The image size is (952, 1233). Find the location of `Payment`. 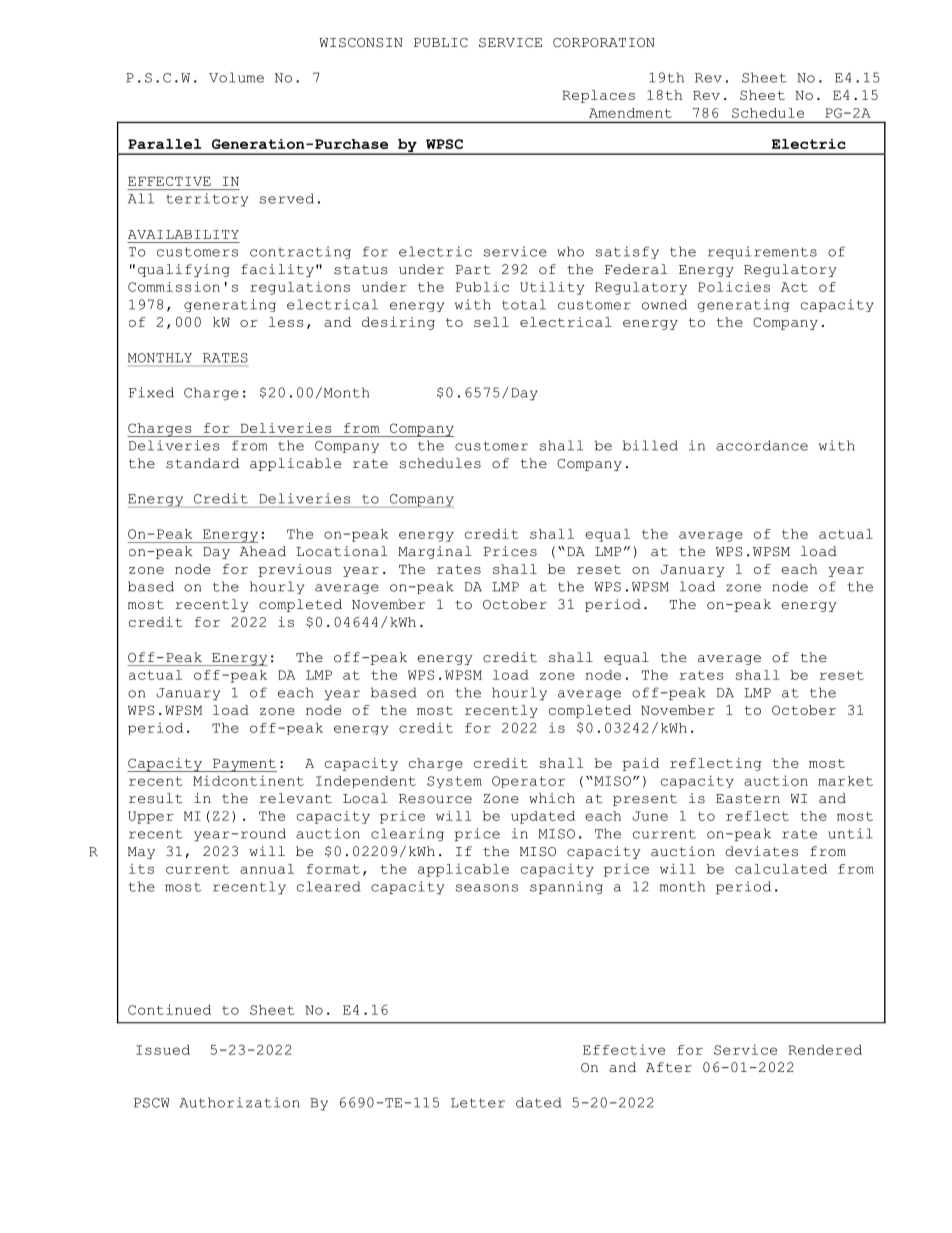

Payment is located at coordinates (243, 765).
